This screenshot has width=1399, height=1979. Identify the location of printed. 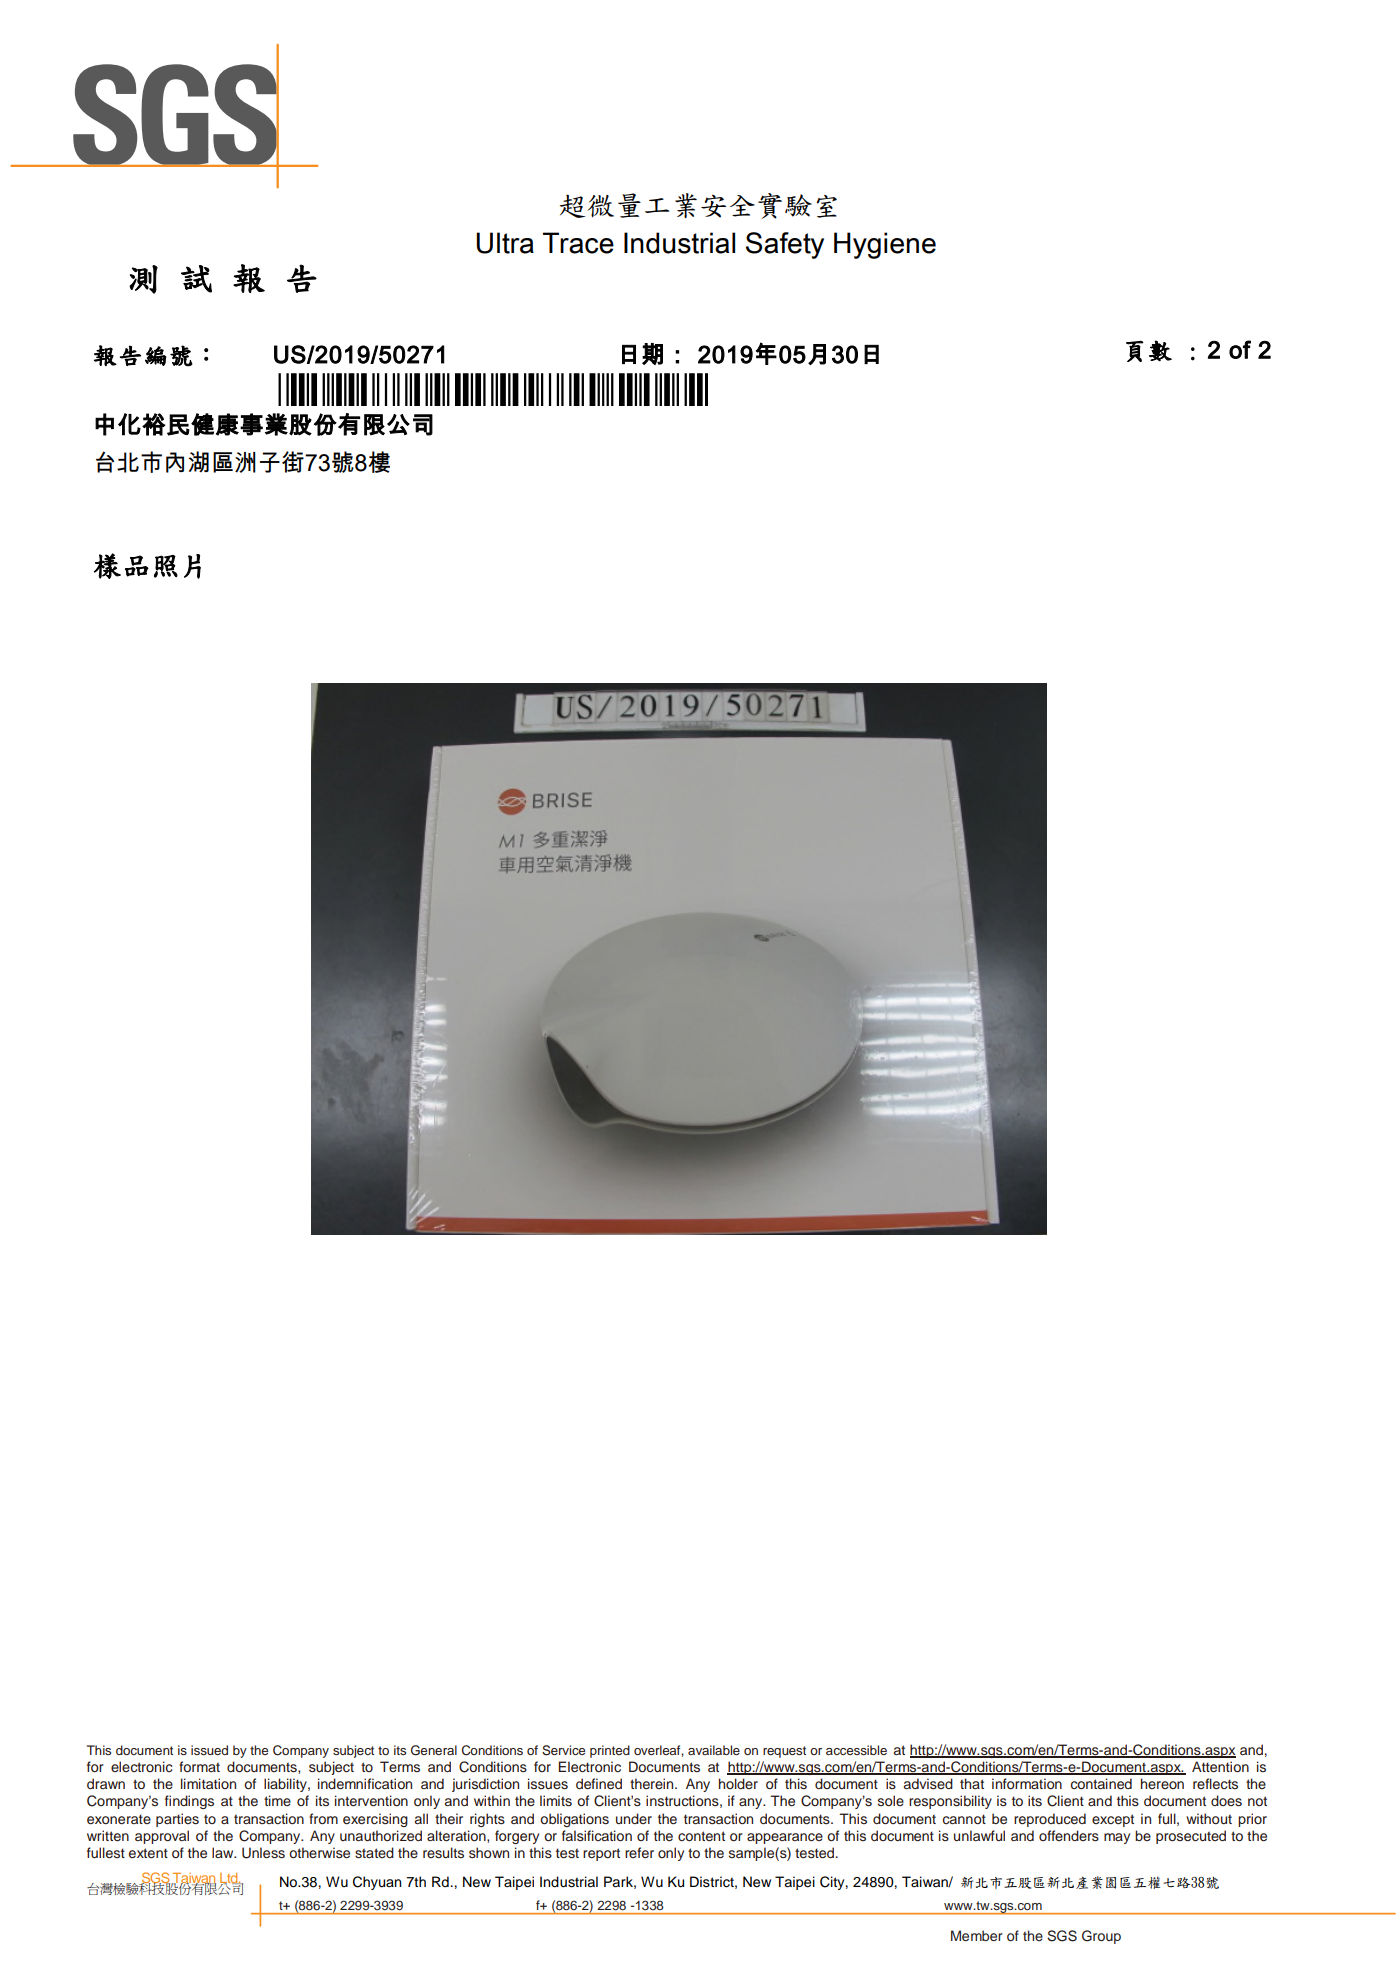
(610, 1751).
